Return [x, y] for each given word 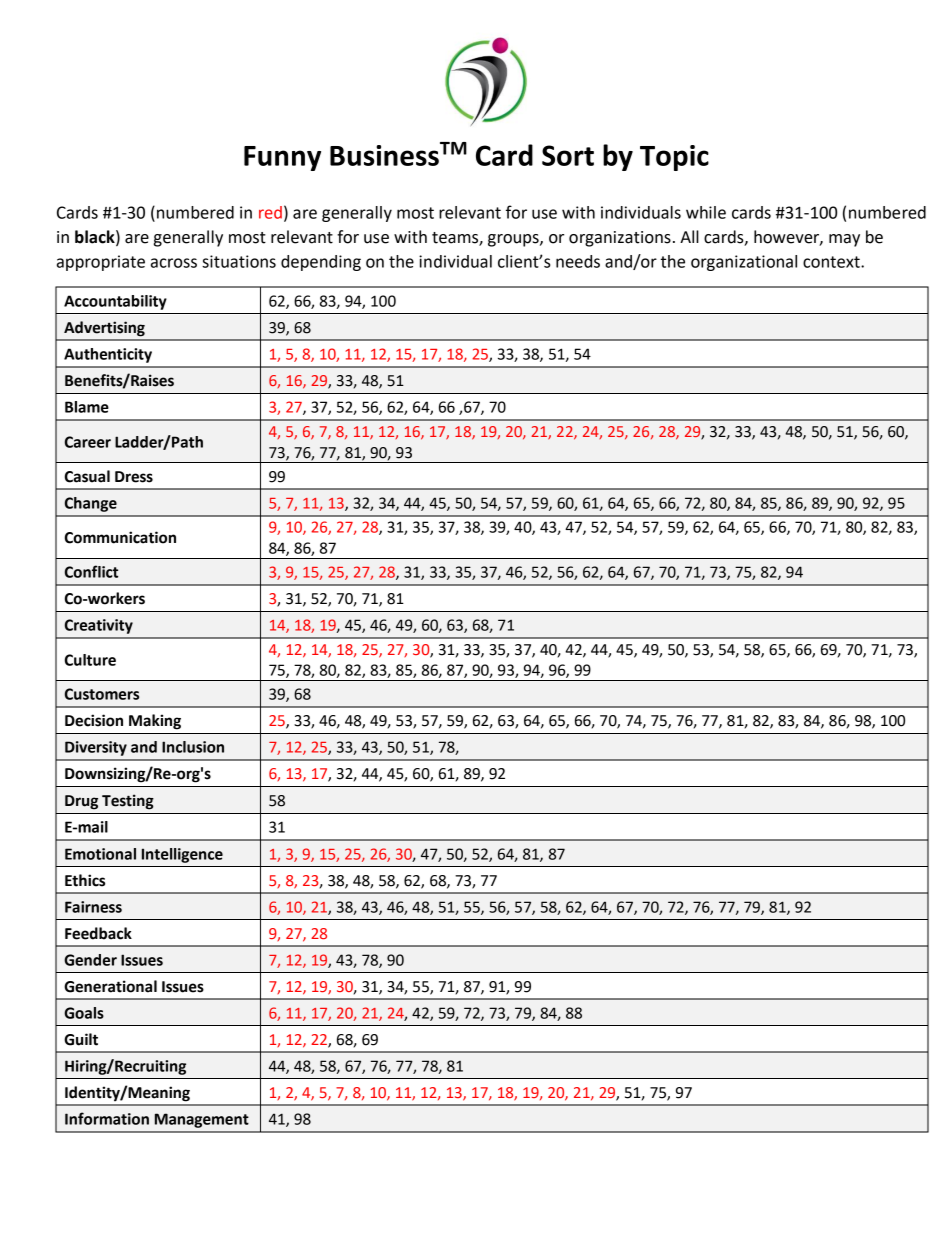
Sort [568, 155]
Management [202, 1120]
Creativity [99, 626]
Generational [110, 986]
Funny [282, 158]
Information [107, 1118]
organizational [744, 263]
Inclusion [193, 747]
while [706, 212]
